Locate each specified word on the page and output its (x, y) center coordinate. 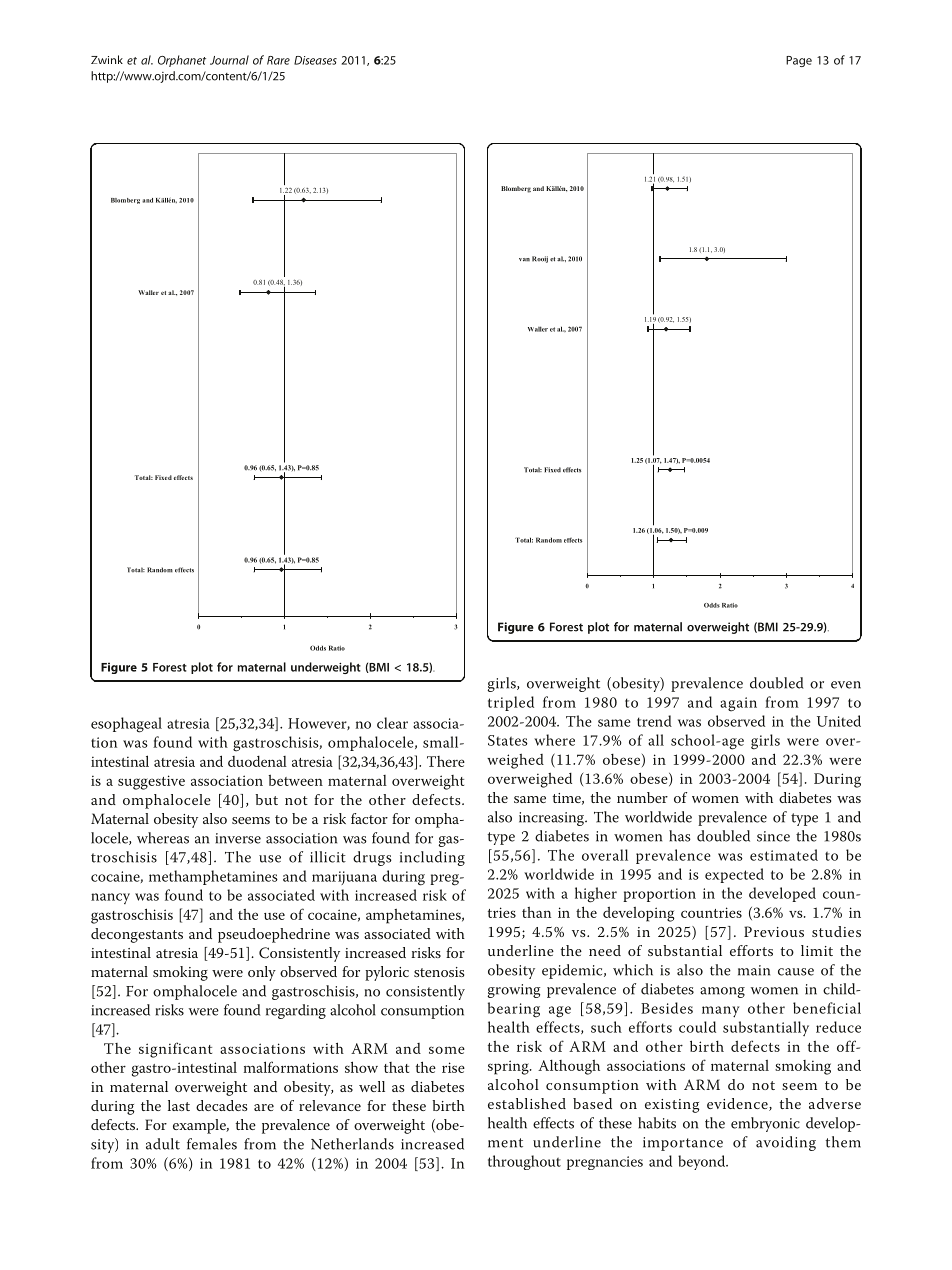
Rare (278, 60)
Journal (229, 60)
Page (799, 61)
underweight (326, 668)
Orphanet (182, 61)
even (846, 685)
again (738, 704)
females (212, 1144)
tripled (511, 703)
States (508, 740)
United (839, 721)
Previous (774, 931)
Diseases (315, 60)
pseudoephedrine (274, 935)
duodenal (257, 761)
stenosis (439, 972)
